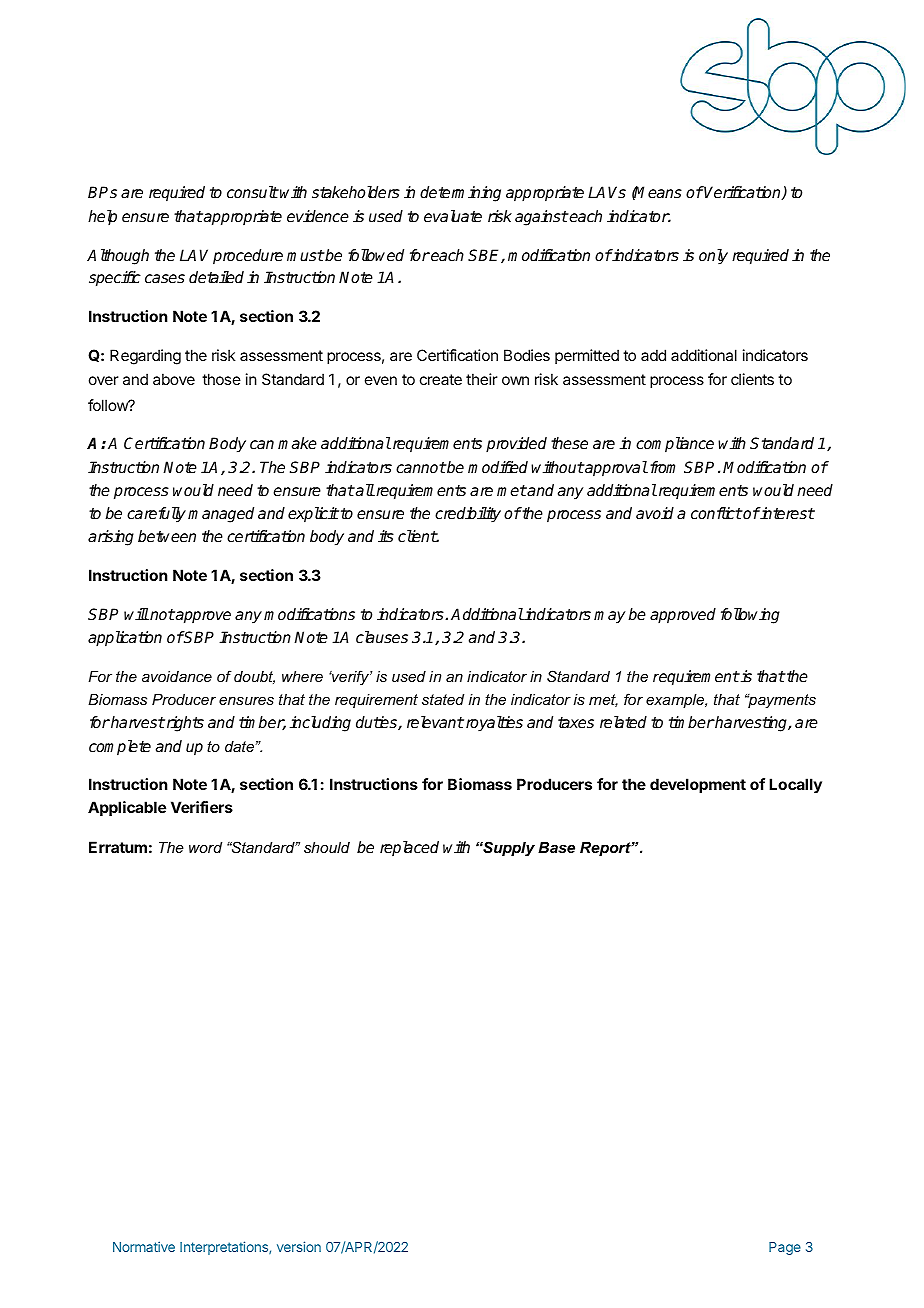 This screenshot has height=1308, width=924. Describe the element at coordinates (610, 617) in the screenshot. I see `may` at that location.
